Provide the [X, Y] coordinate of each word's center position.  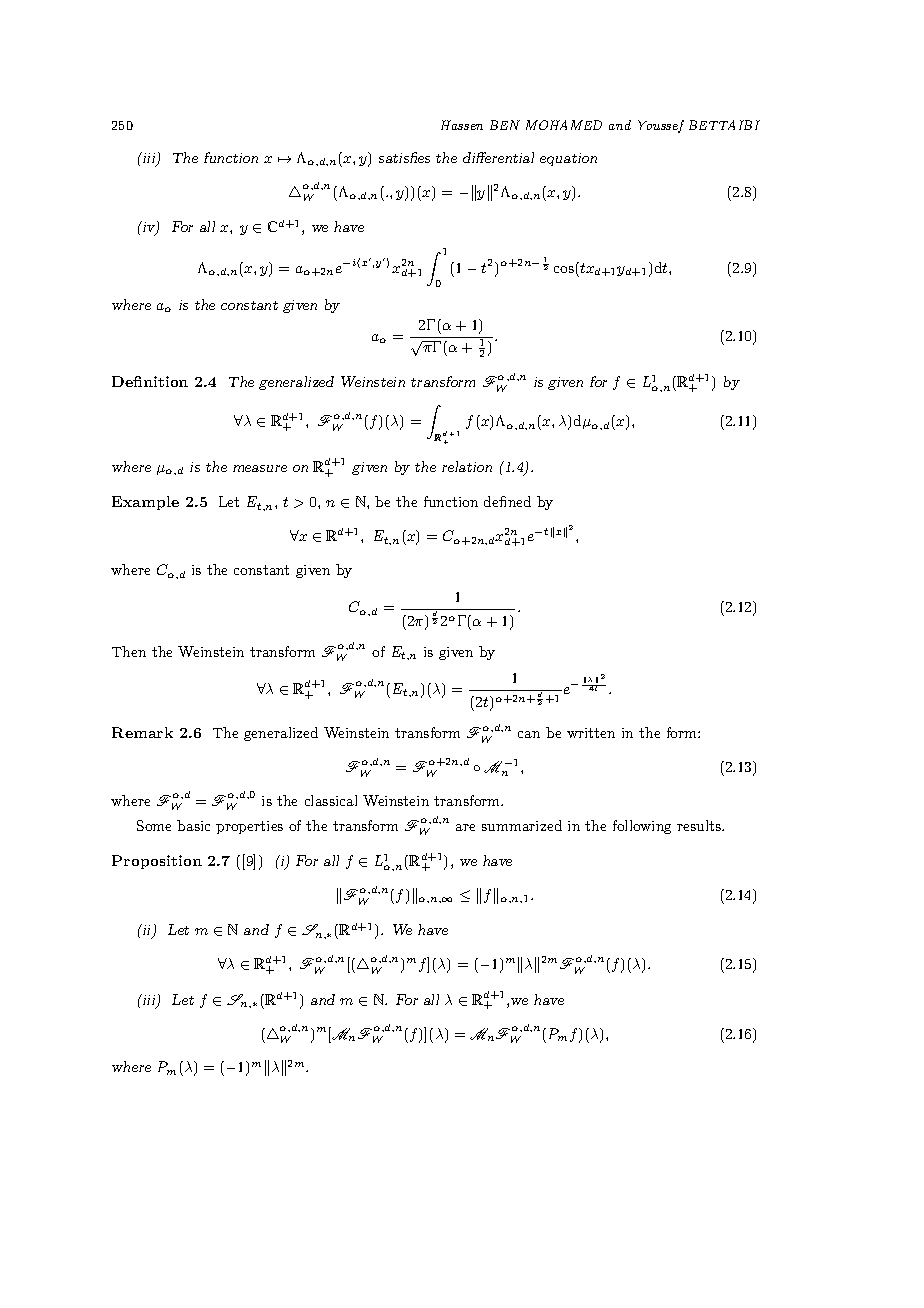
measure [260, 468]
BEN [505, 125]
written [591, 733]
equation [568, 159]
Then [129, 651]
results [700, 825]
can [529, 734]
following [642, 827]
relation [467, 466]
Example [145, 503]
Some [154, 825]
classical [331, 800]
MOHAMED [564, 125]
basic [193, 825]
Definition [150, 381]
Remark [142, 732]
